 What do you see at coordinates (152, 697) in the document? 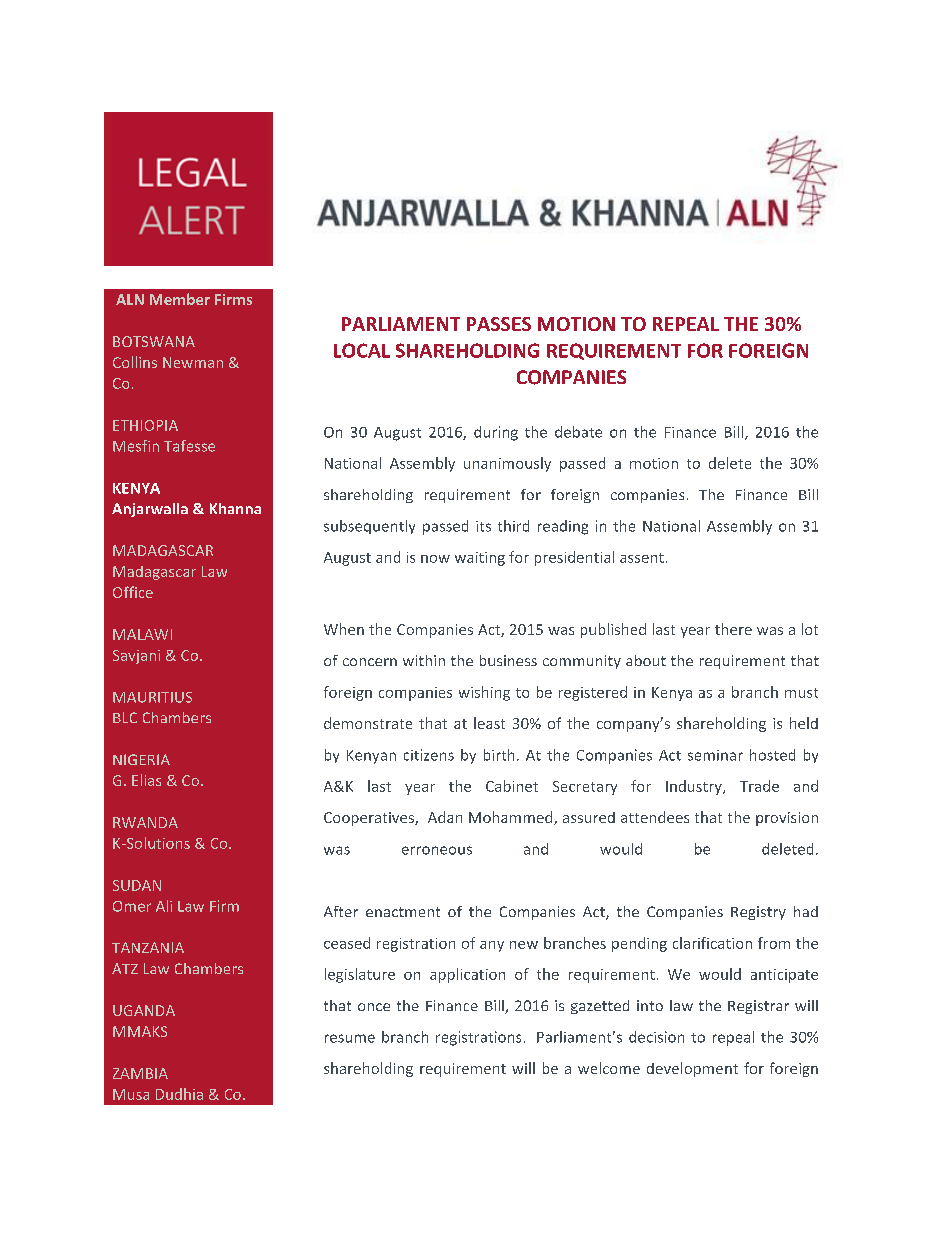
I see `MAURITIUS` at bounding box center [152, 697].
